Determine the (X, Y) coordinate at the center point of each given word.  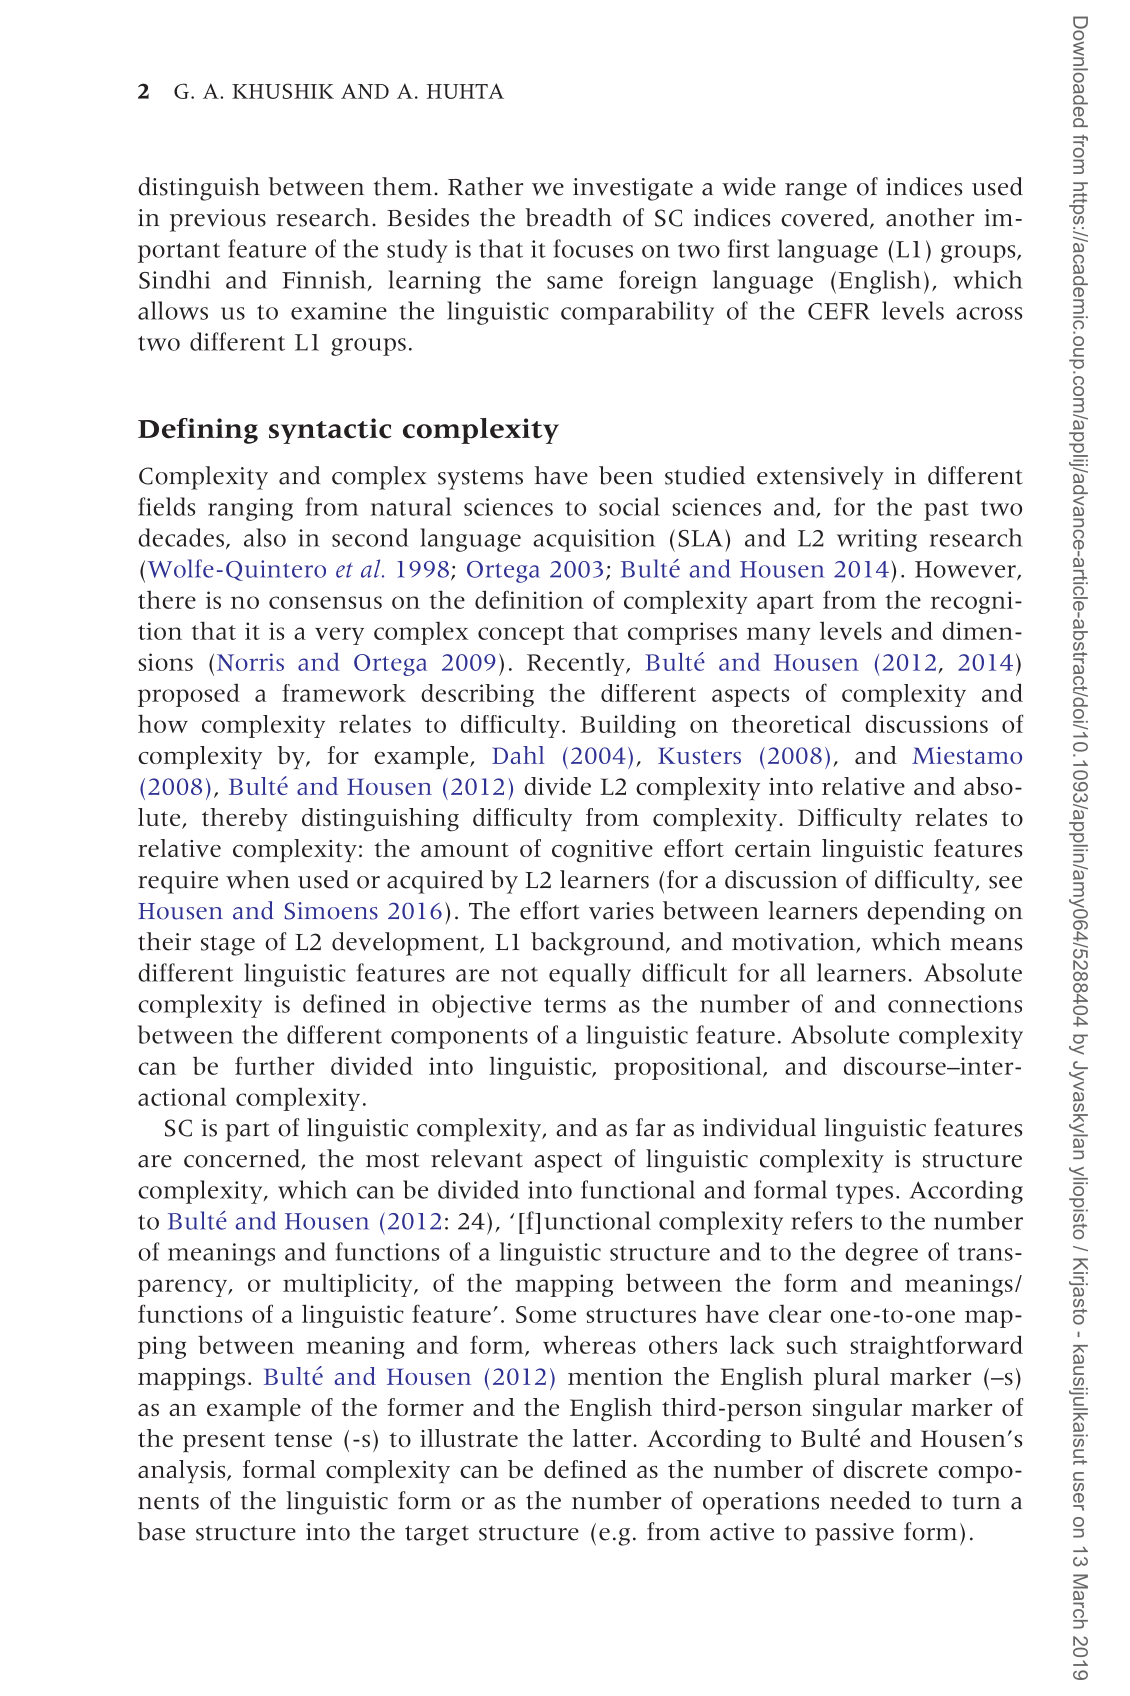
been (626, 475)
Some (546, 1314)
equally (590, 975)
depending (926, 913)
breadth (568, 217)
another (930, 217)
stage (228, 945)
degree (881, 1254)
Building (628, 726)
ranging (250, 509)
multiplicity (349, 1285)
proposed (189, 695)
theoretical (791, 724)
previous (218, 220)
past (946, 511)
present (224, 1442)
